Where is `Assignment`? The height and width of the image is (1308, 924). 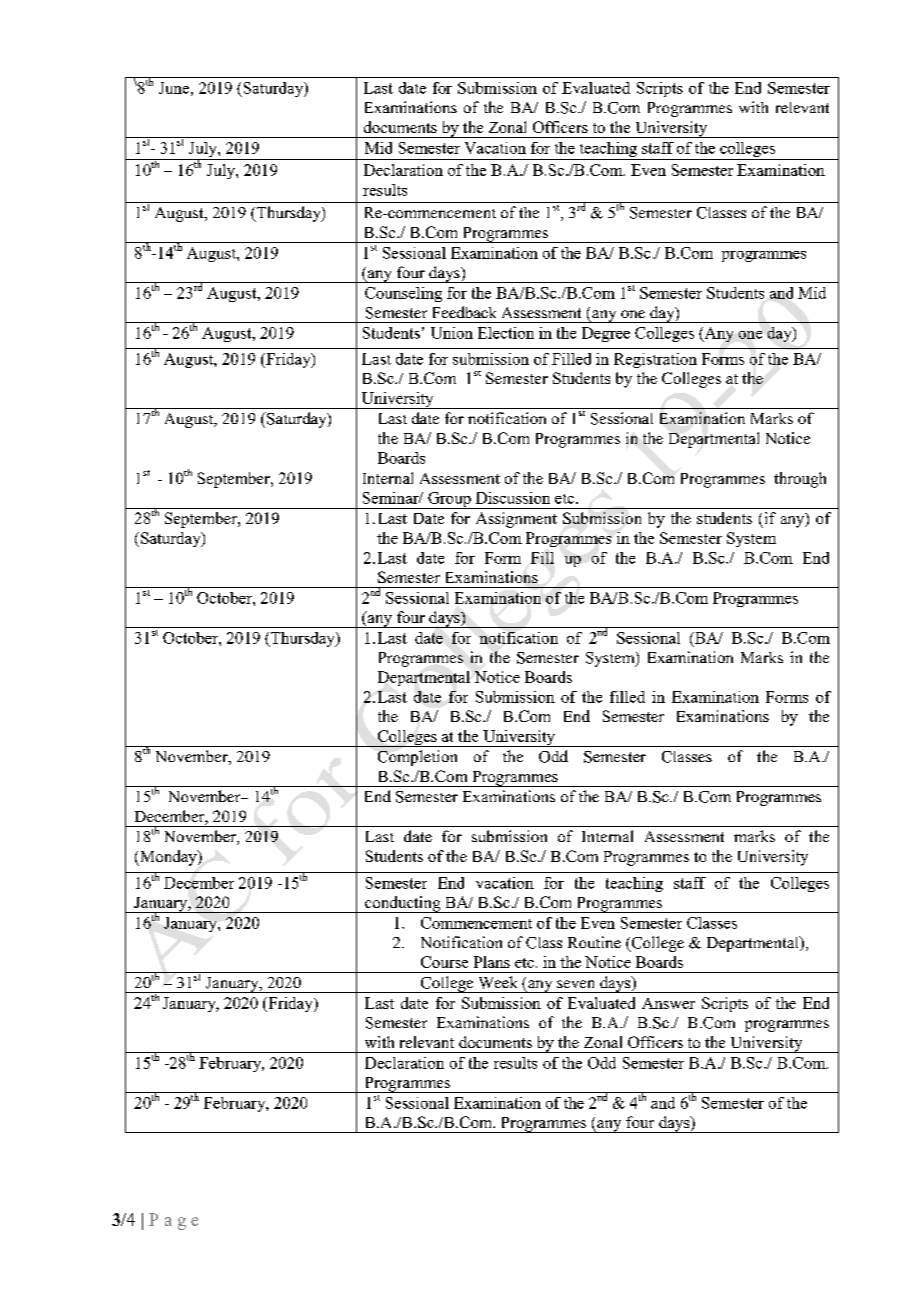
Assignment is located at coordinates (516, 520).
